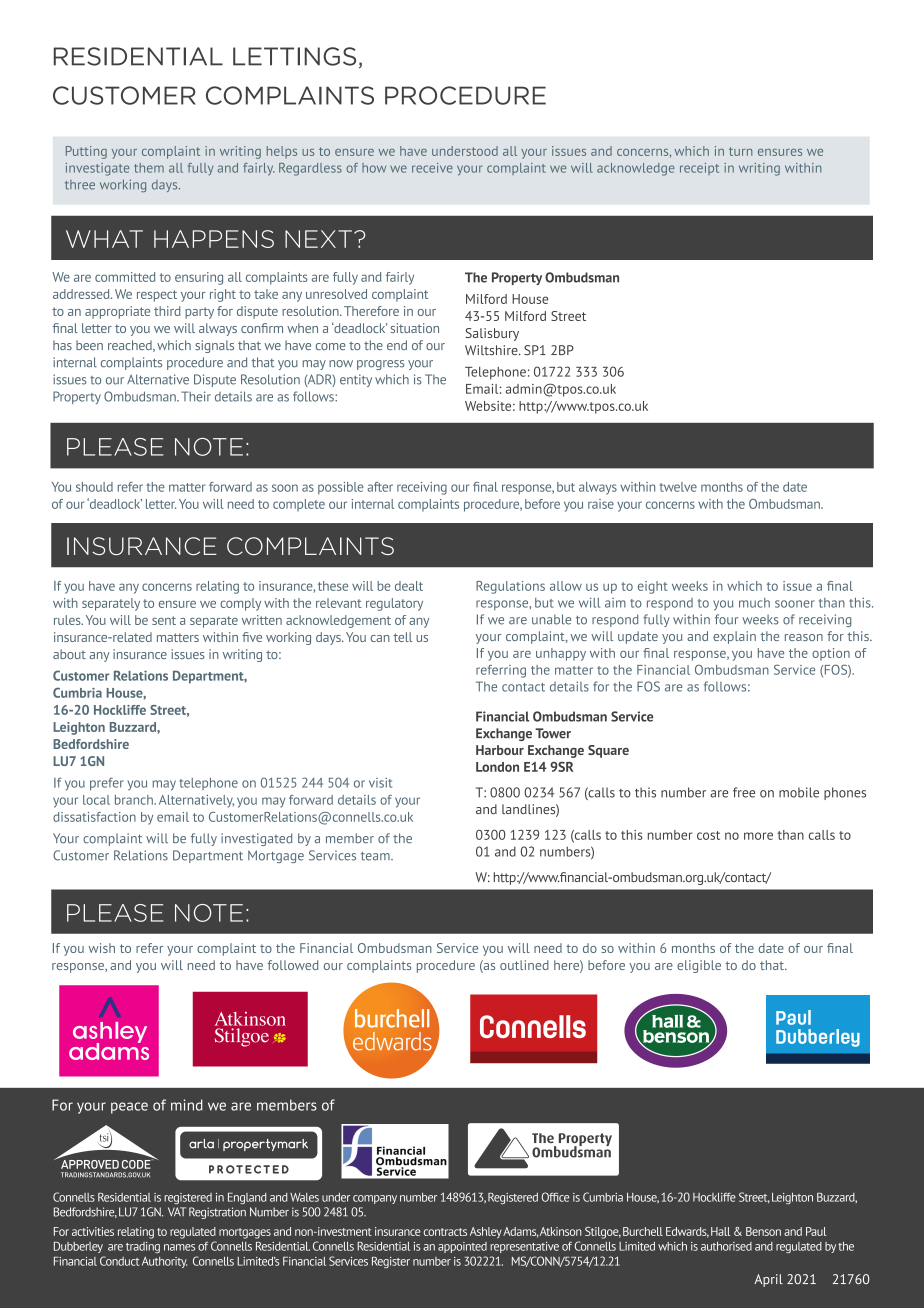 This screenshot has width=924, height=1308. What do you see at coordinates (187, 1105) in the screenshot?
I see `mind` at bounding box center [187, 1105].
